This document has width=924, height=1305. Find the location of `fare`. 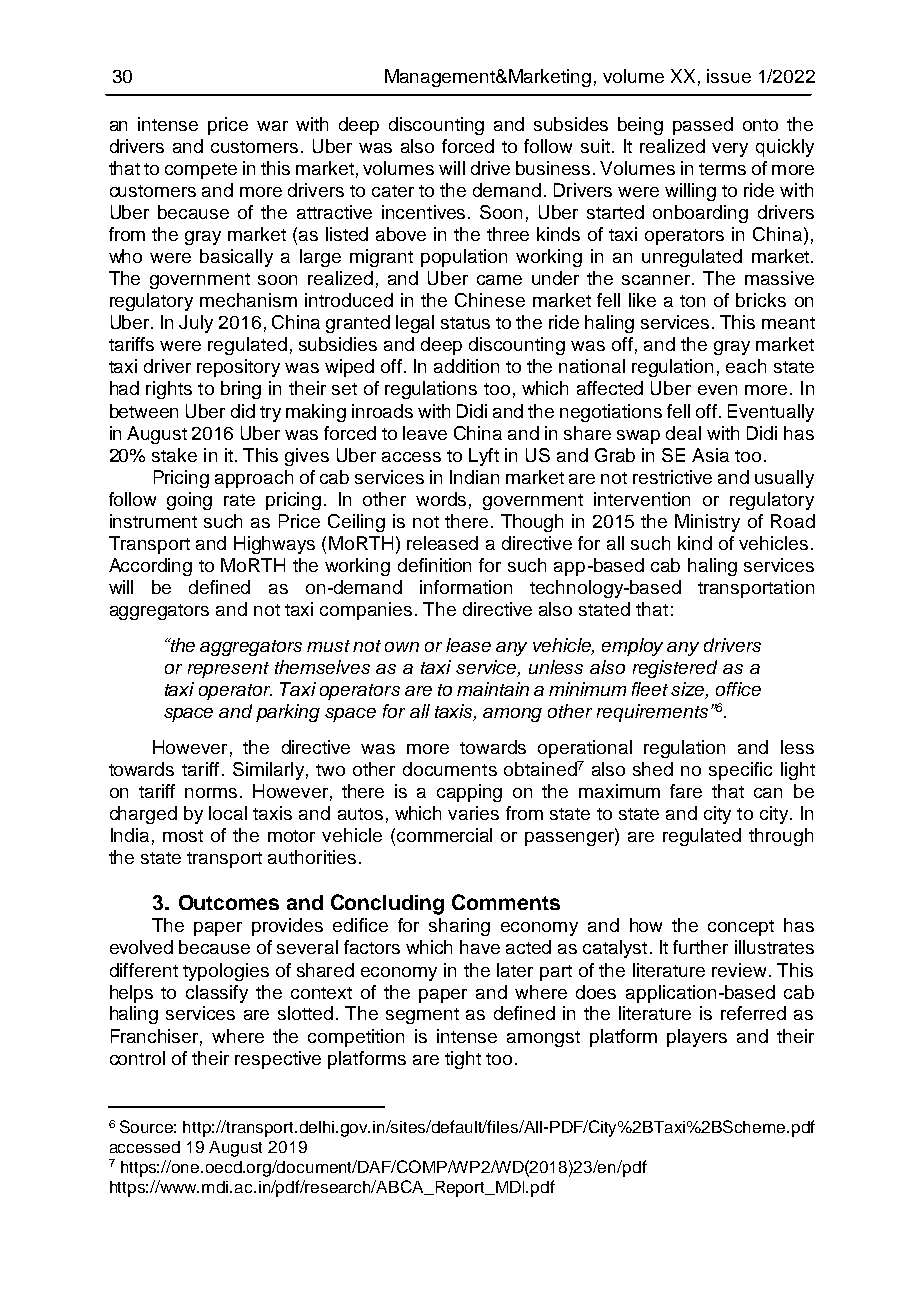

fare is located at coordinates (686, 791).
